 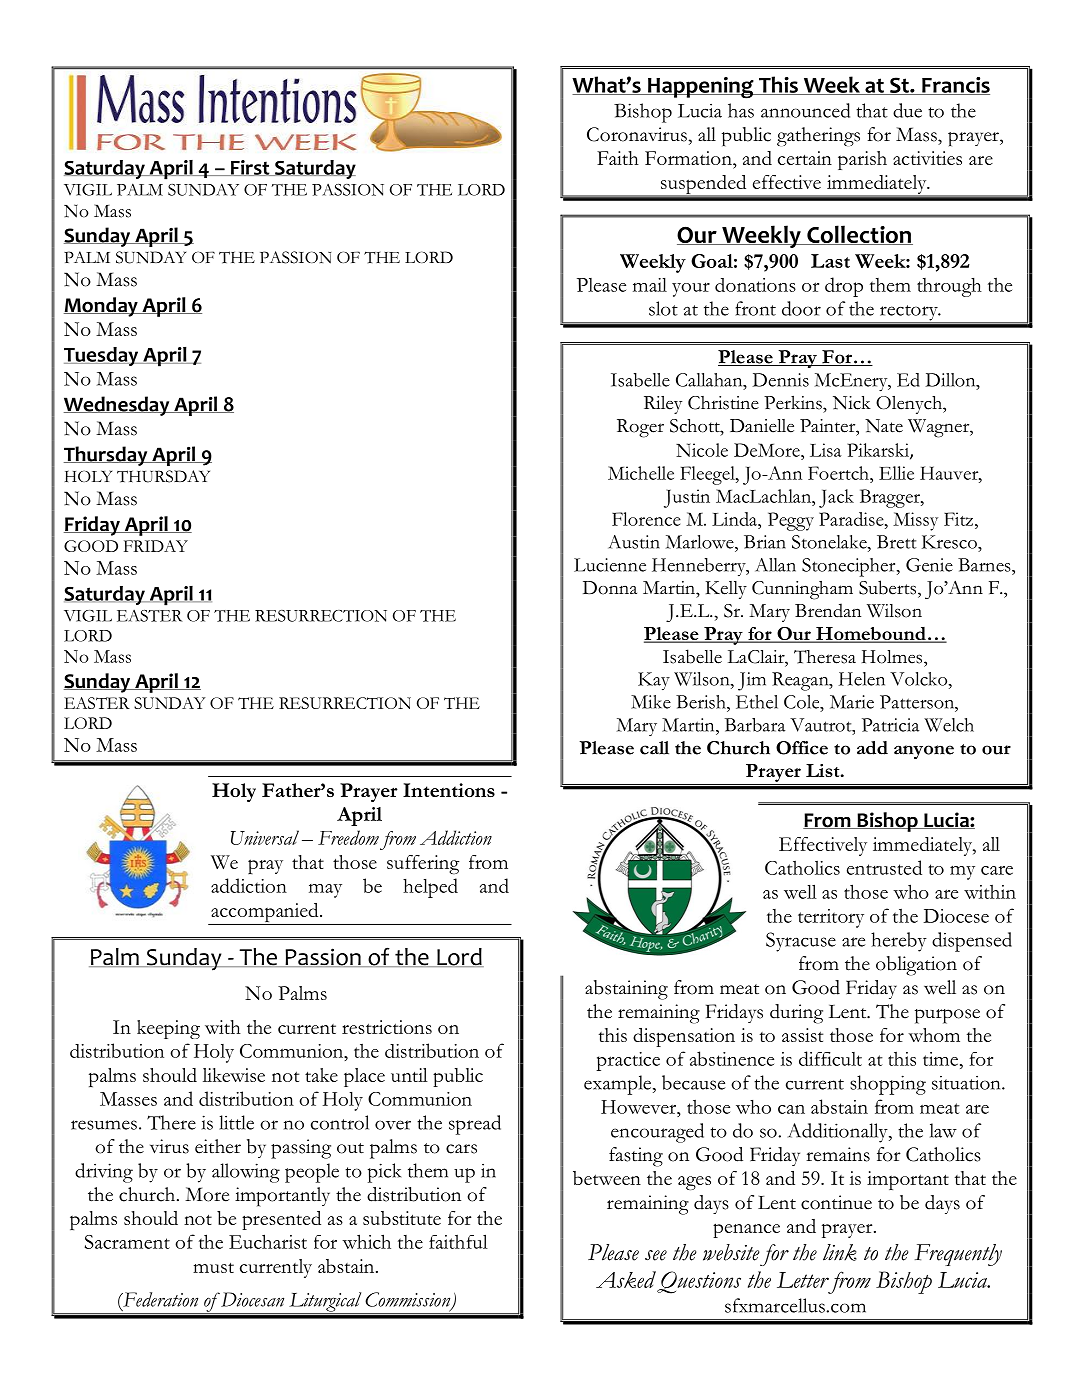 I want to click on Formation, so click(x=689, y=158).
